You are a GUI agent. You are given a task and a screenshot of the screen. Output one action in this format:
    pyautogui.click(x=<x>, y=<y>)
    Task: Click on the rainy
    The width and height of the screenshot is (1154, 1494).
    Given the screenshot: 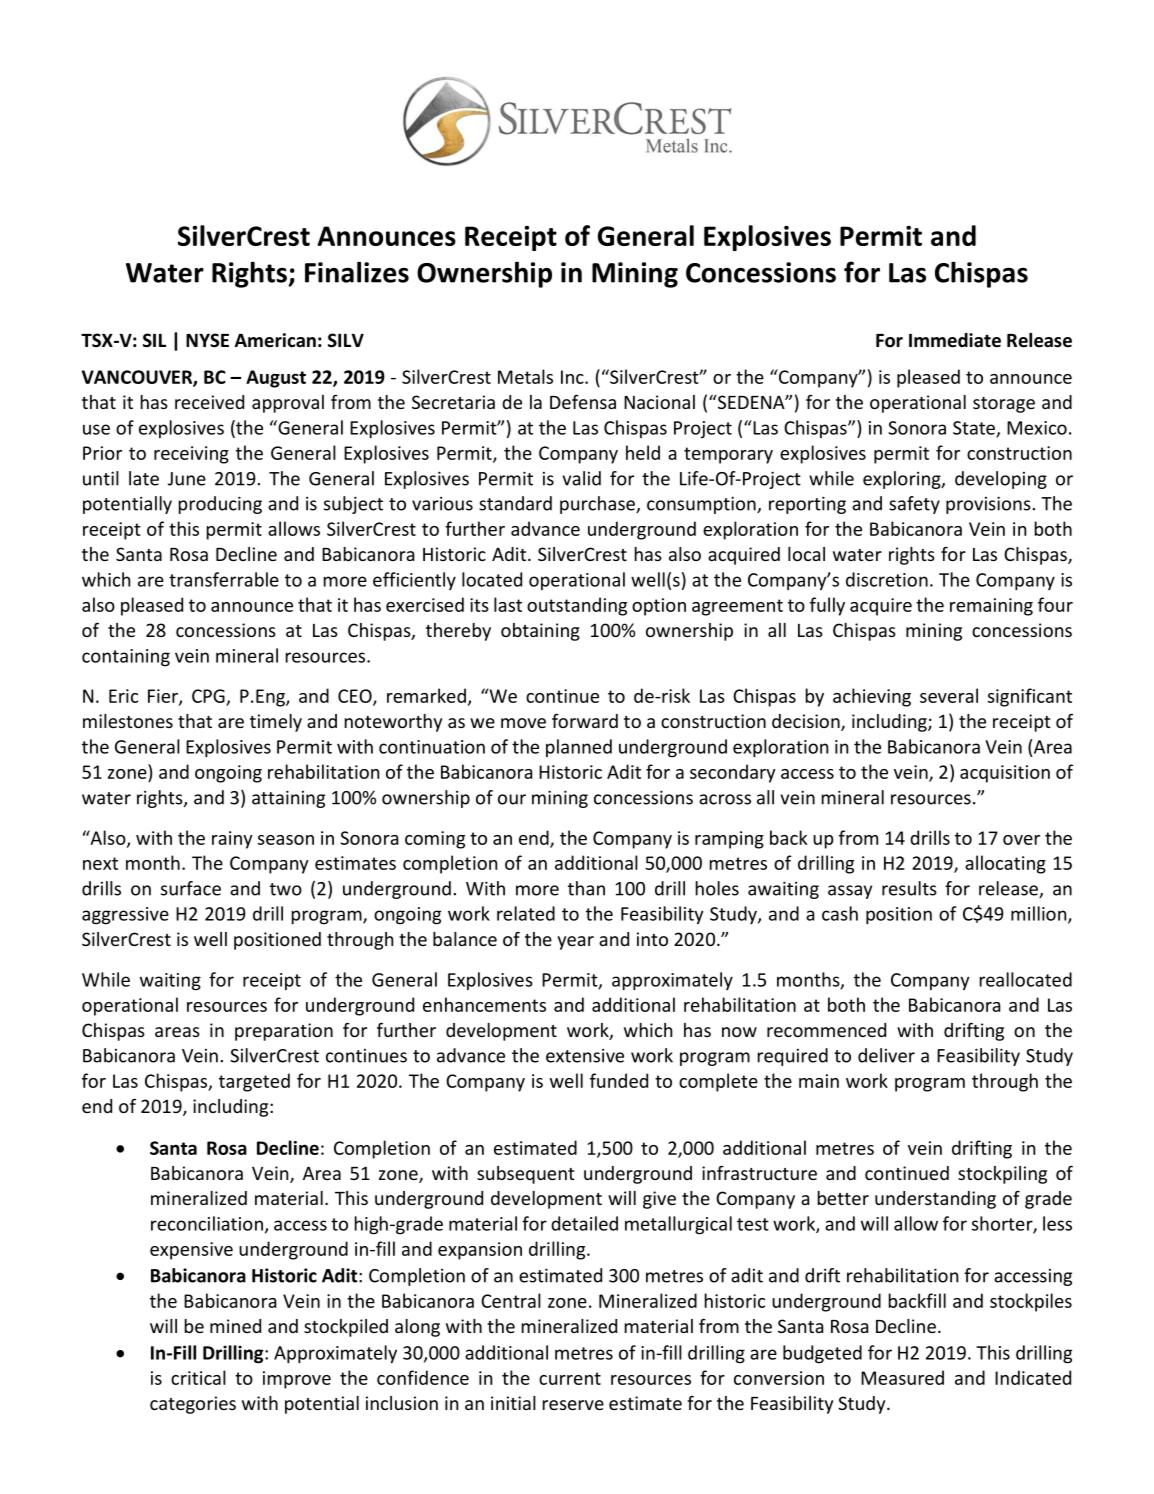 What is the action you would take?
    pyautogui.click(x=232, y=840)
